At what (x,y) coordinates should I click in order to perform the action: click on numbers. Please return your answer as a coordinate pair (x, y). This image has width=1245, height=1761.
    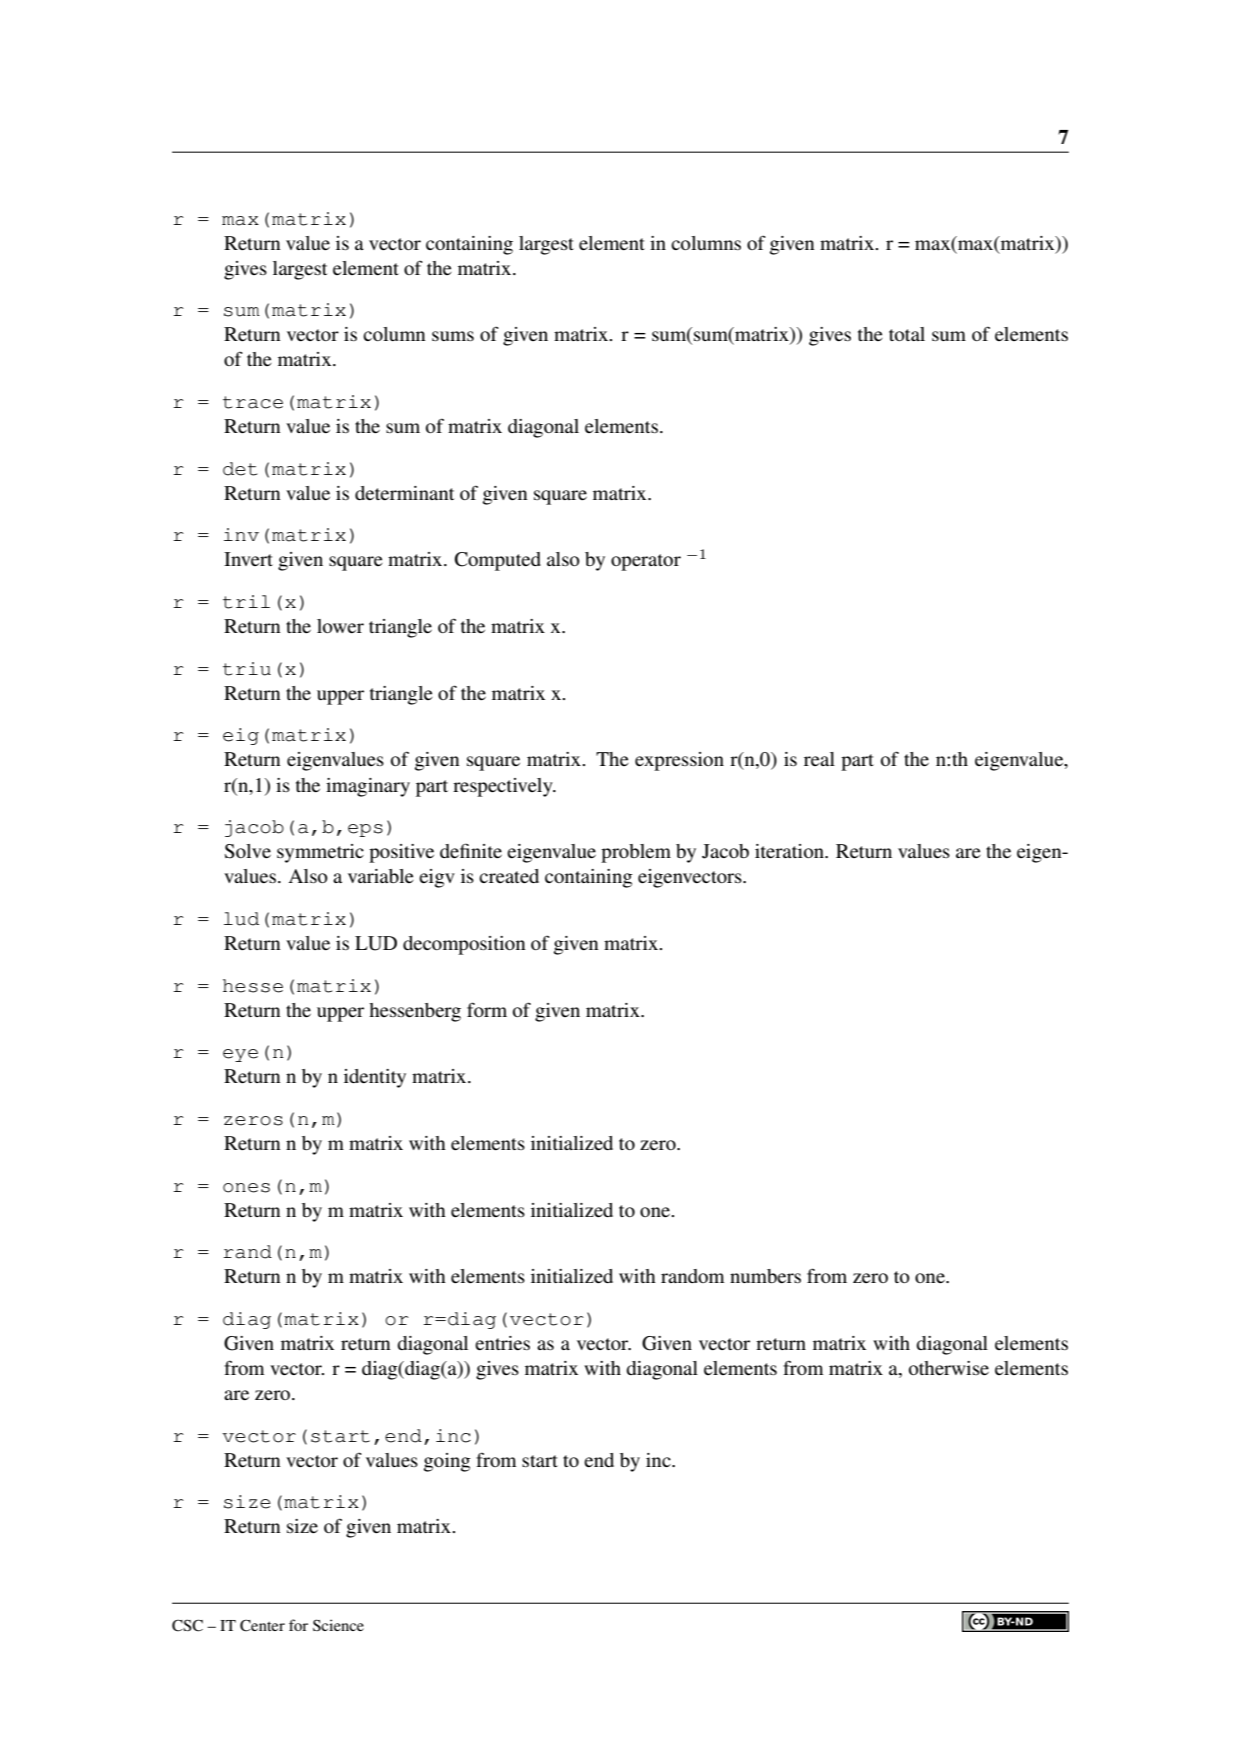
    Looking at the image, I should click on (765, 1276).
